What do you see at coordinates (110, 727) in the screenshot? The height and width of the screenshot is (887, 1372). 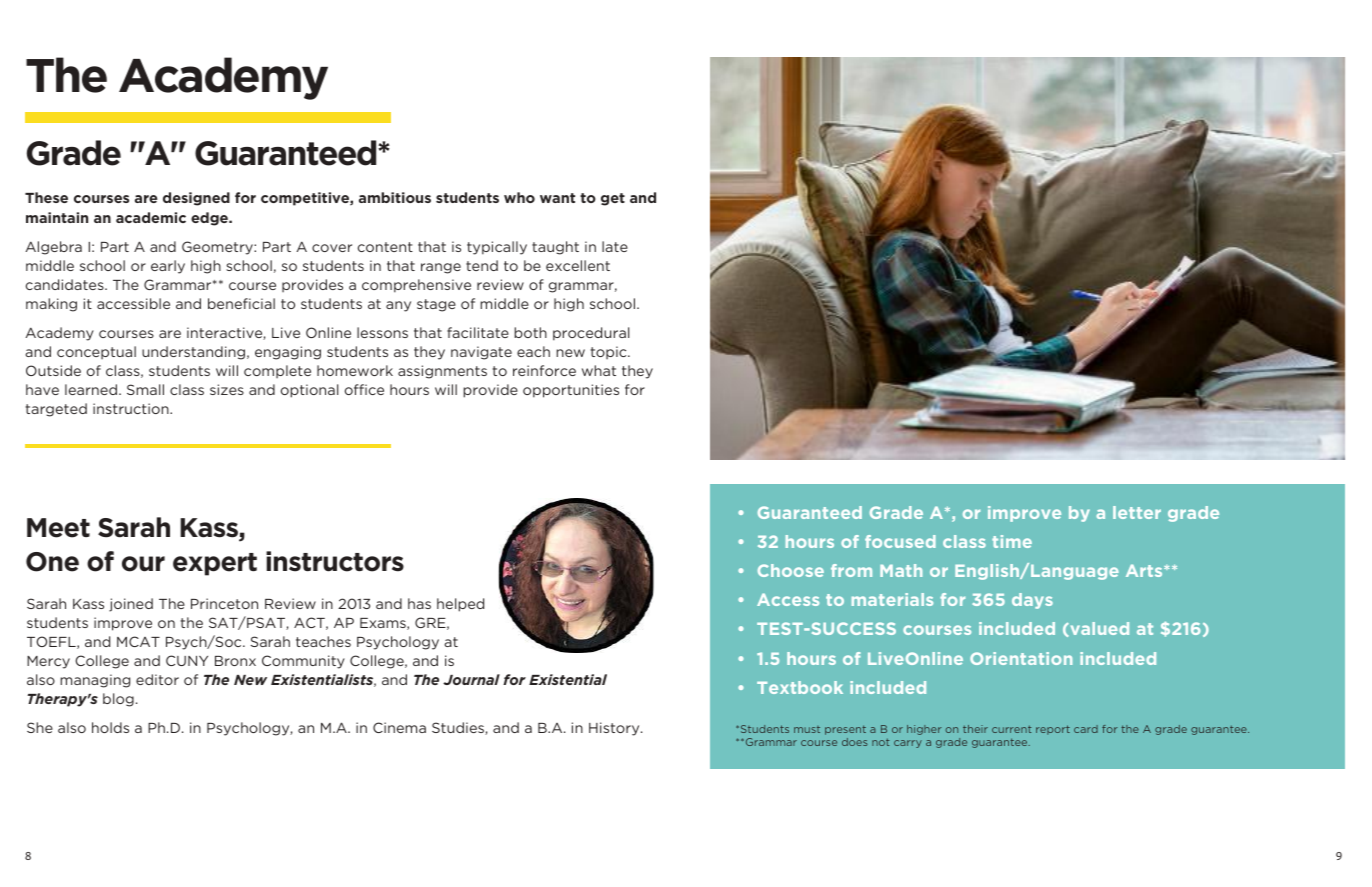 I see `holds` at bounding box center [110, 727].
